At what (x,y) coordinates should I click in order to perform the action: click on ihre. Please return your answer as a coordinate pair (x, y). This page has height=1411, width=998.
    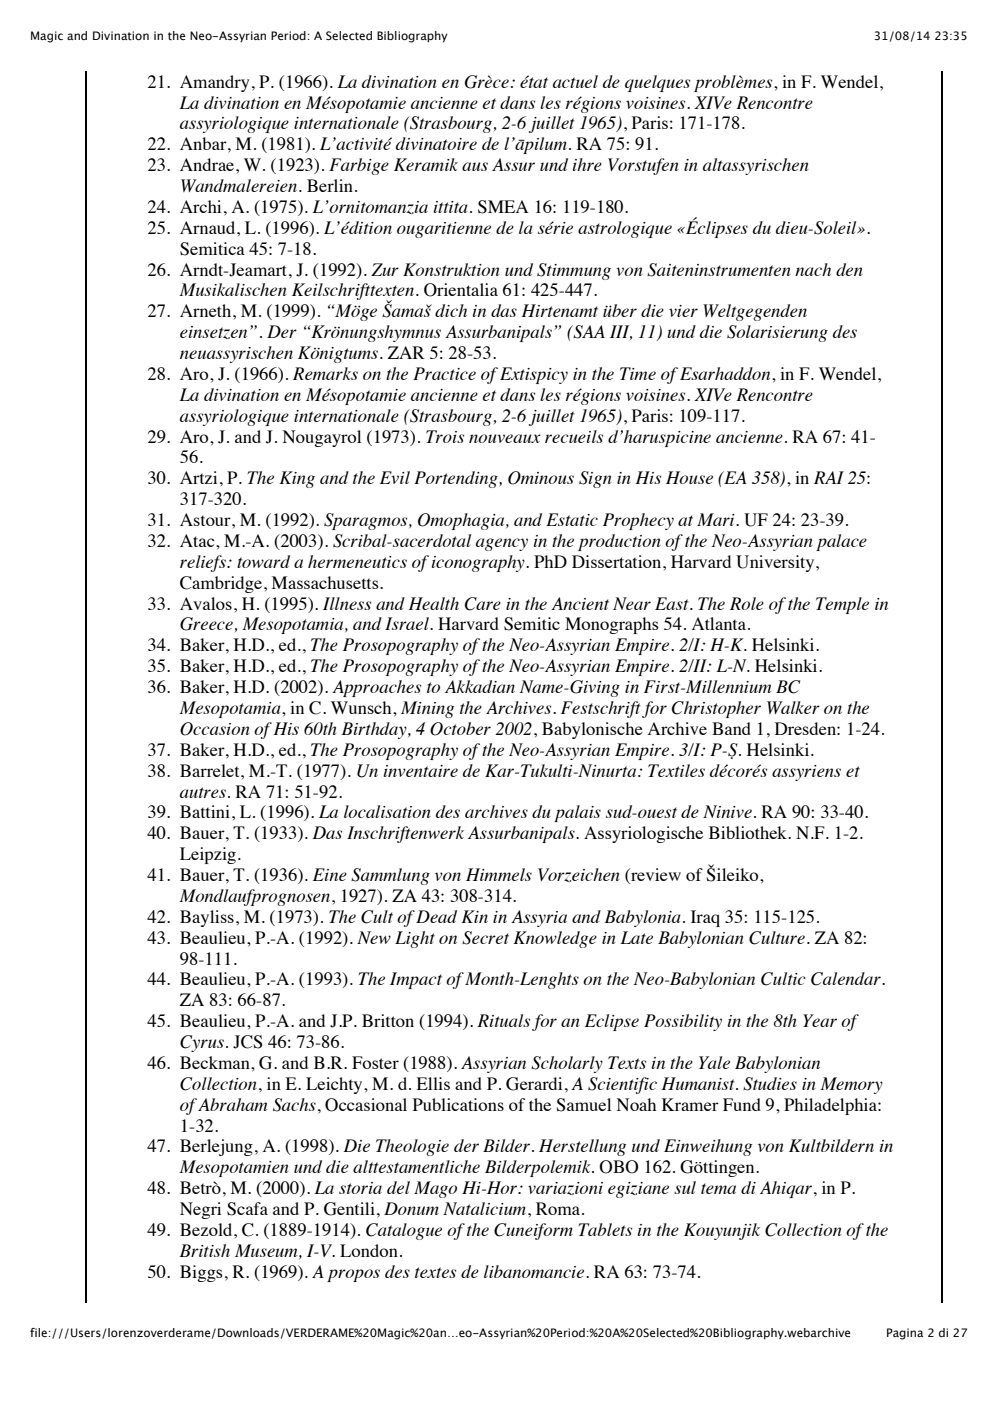
    Looking at the image, I should click on (587, 164).
